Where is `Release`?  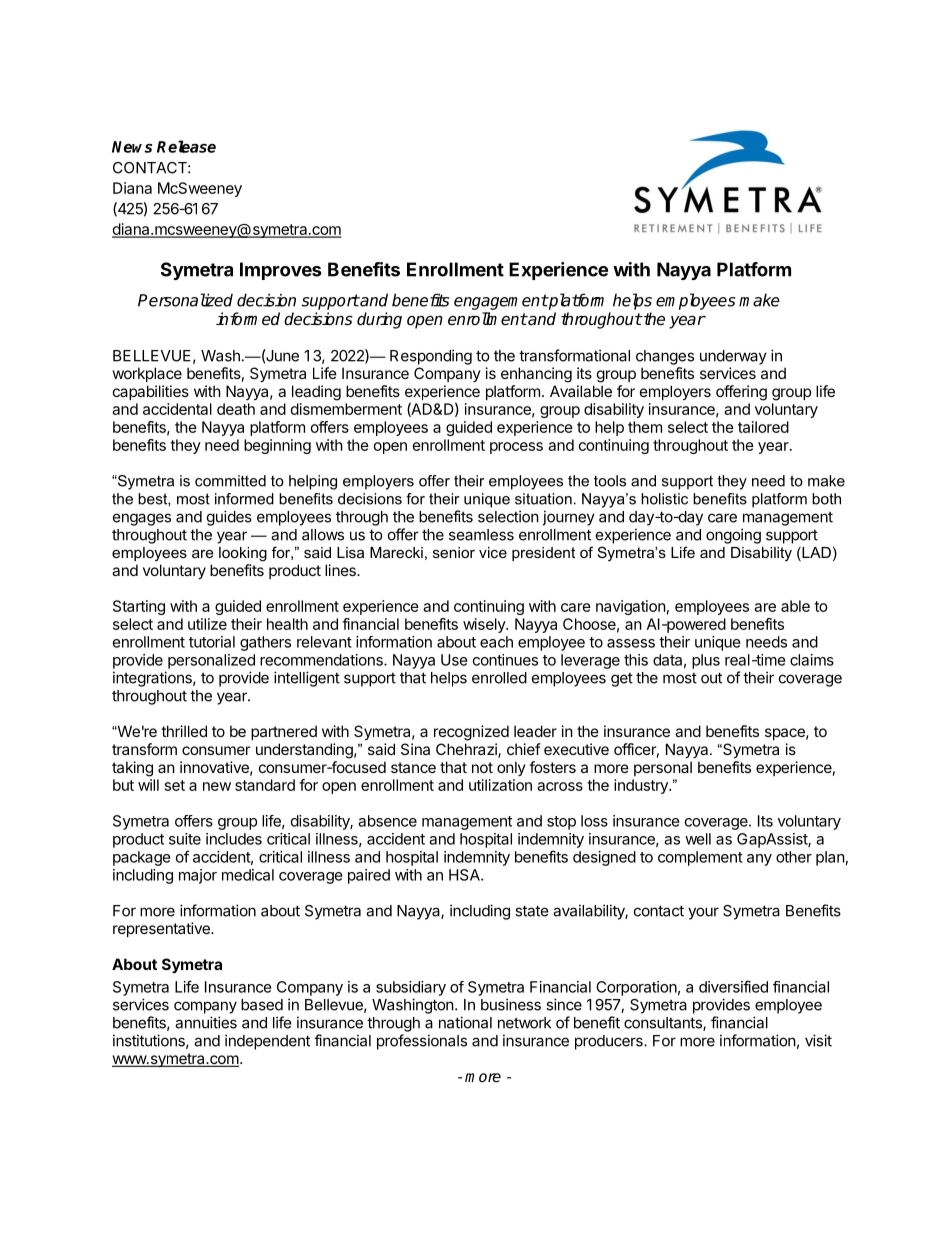 Release is located at coordinates (186, 146).
